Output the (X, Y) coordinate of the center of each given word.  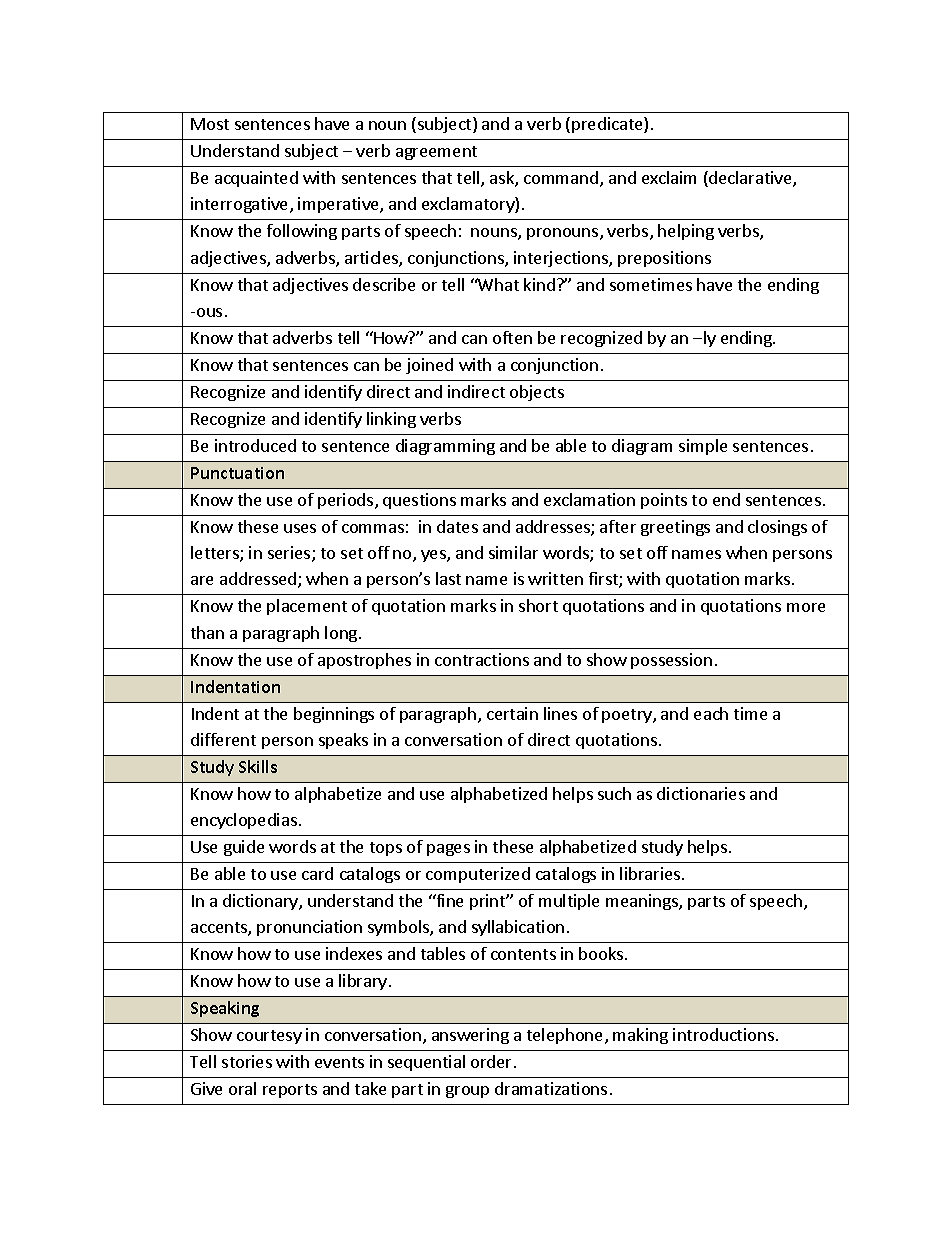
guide (244, 848)
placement (307, 607)
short (538, 605)
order (493, 1061)
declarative (750, 179)
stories (247, 1061)
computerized (478, 875)
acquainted (256, 179)
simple (703, 447)
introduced (255, 445)
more (806, 607)
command (562, 179)
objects (537, 393)
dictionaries (701, 793)
